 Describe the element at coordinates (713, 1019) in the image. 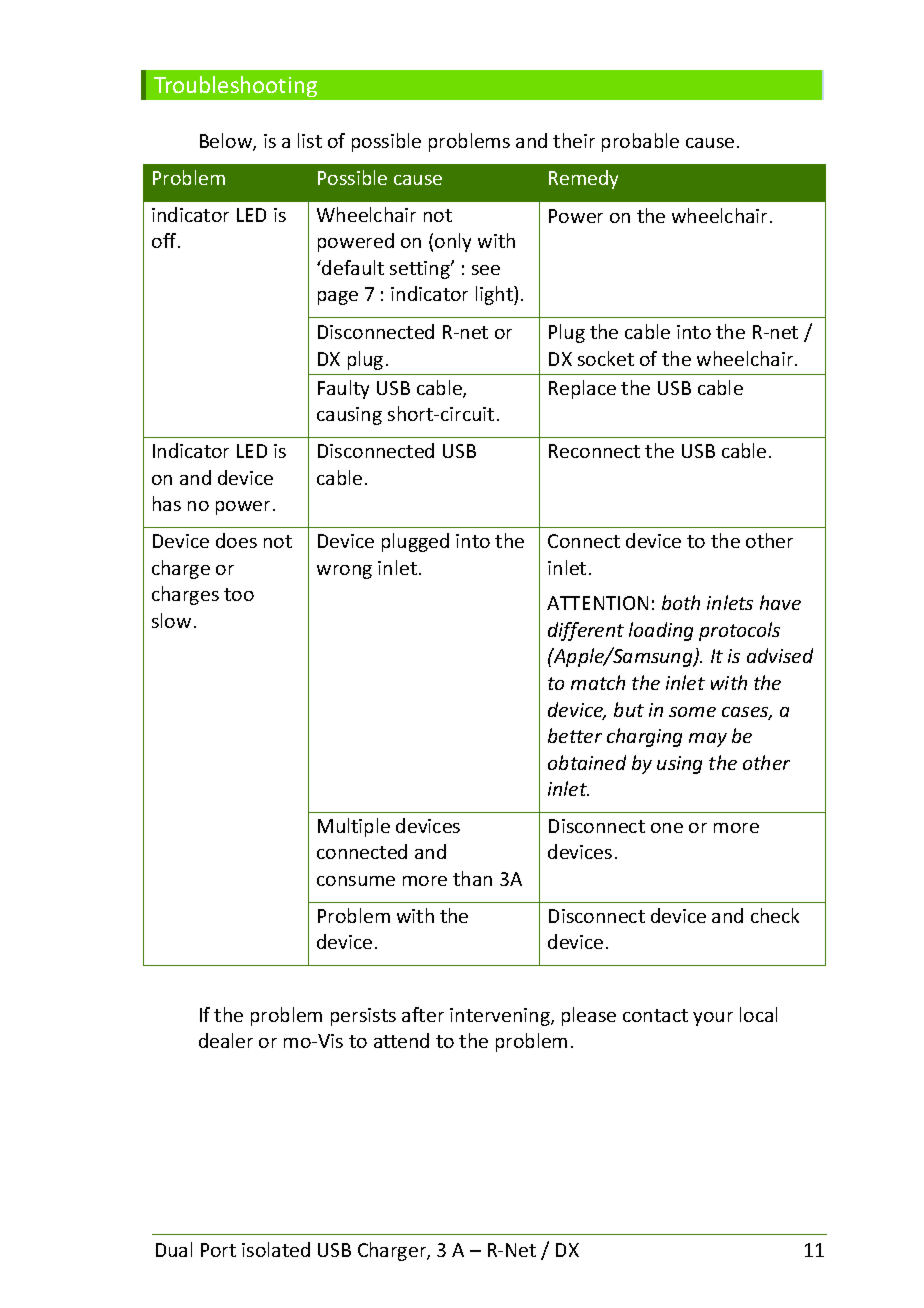

I see `your` at that location.
